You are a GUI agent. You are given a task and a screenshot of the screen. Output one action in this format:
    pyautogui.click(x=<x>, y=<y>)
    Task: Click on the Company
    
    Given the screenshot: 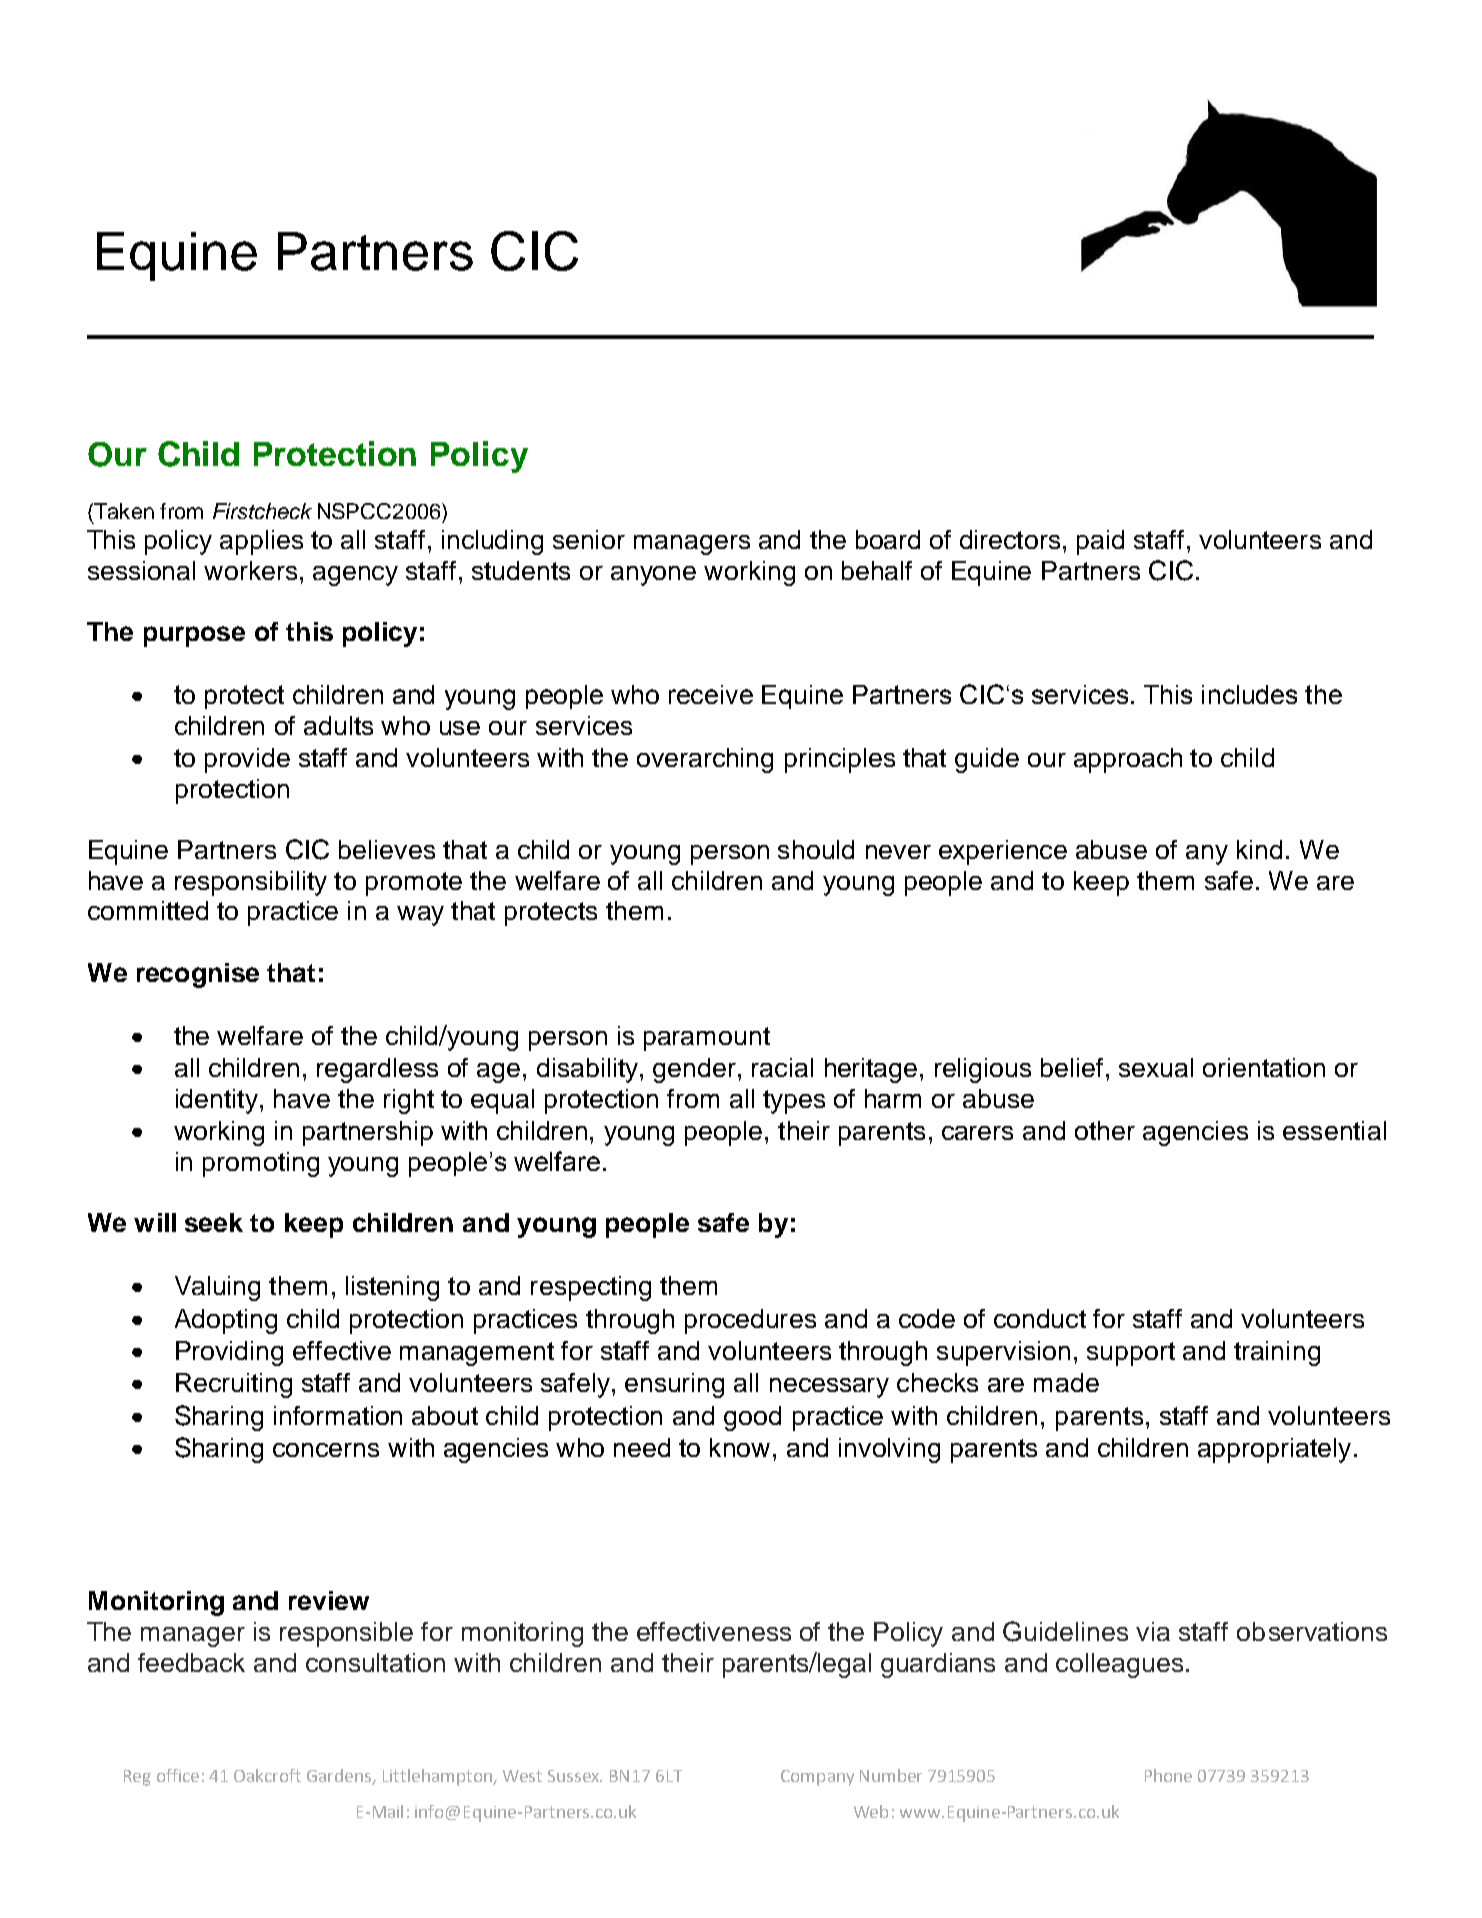 What is the action you would take?
    pyautogui.click(x=817, y=1778)
